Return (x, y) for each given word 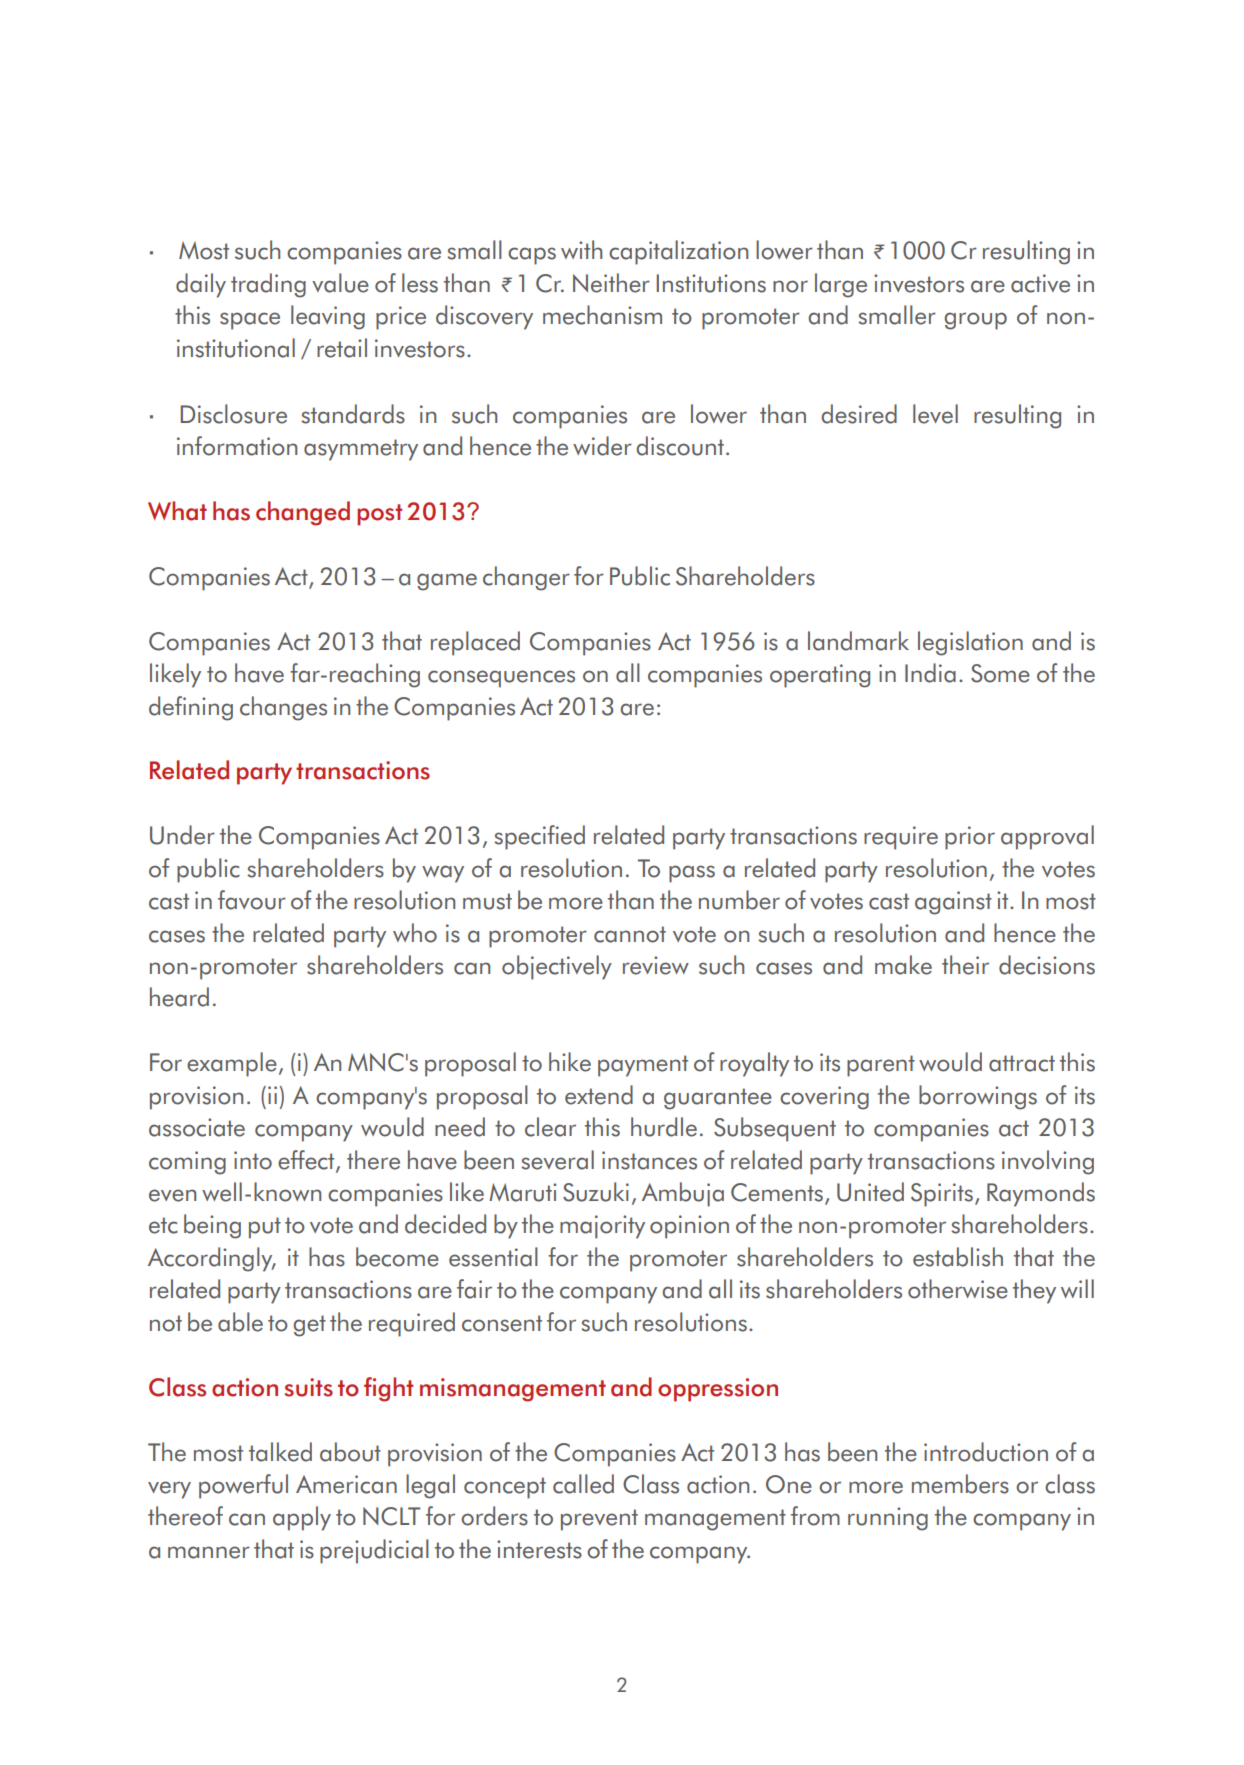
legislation (970, 643)
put (265, 1228)
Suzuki (596, 1192)
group (975, 321)
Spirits (942, 1195)
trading (268, 285)
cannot (630, 934)
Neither (611, 283)
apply (302, 1518)
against (953, 903)
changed (303, 513)
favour (252, 900)
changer (526, 578)
